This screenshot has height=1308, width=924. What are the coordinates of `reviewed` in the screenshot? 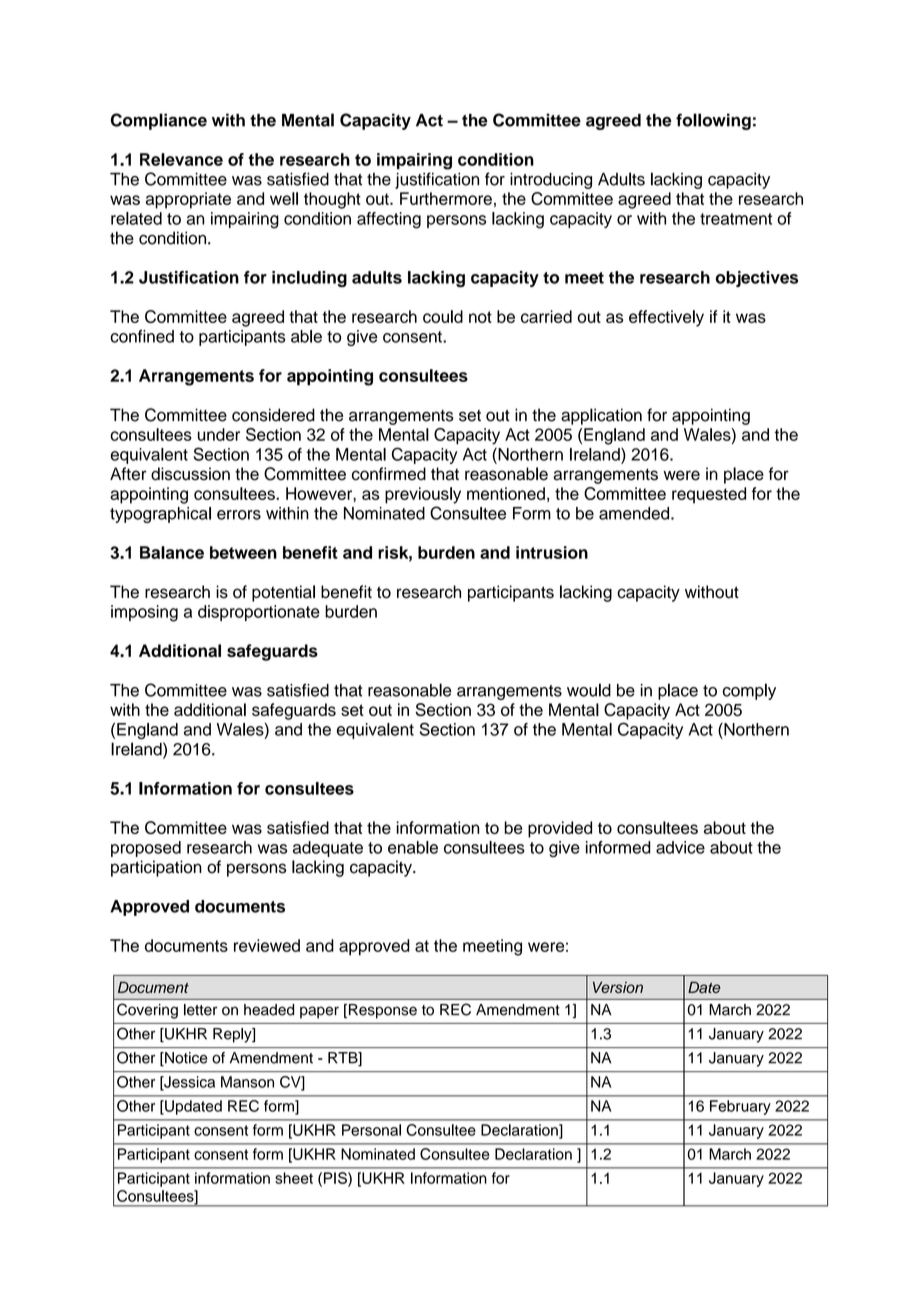 It's located at (267, 945).
